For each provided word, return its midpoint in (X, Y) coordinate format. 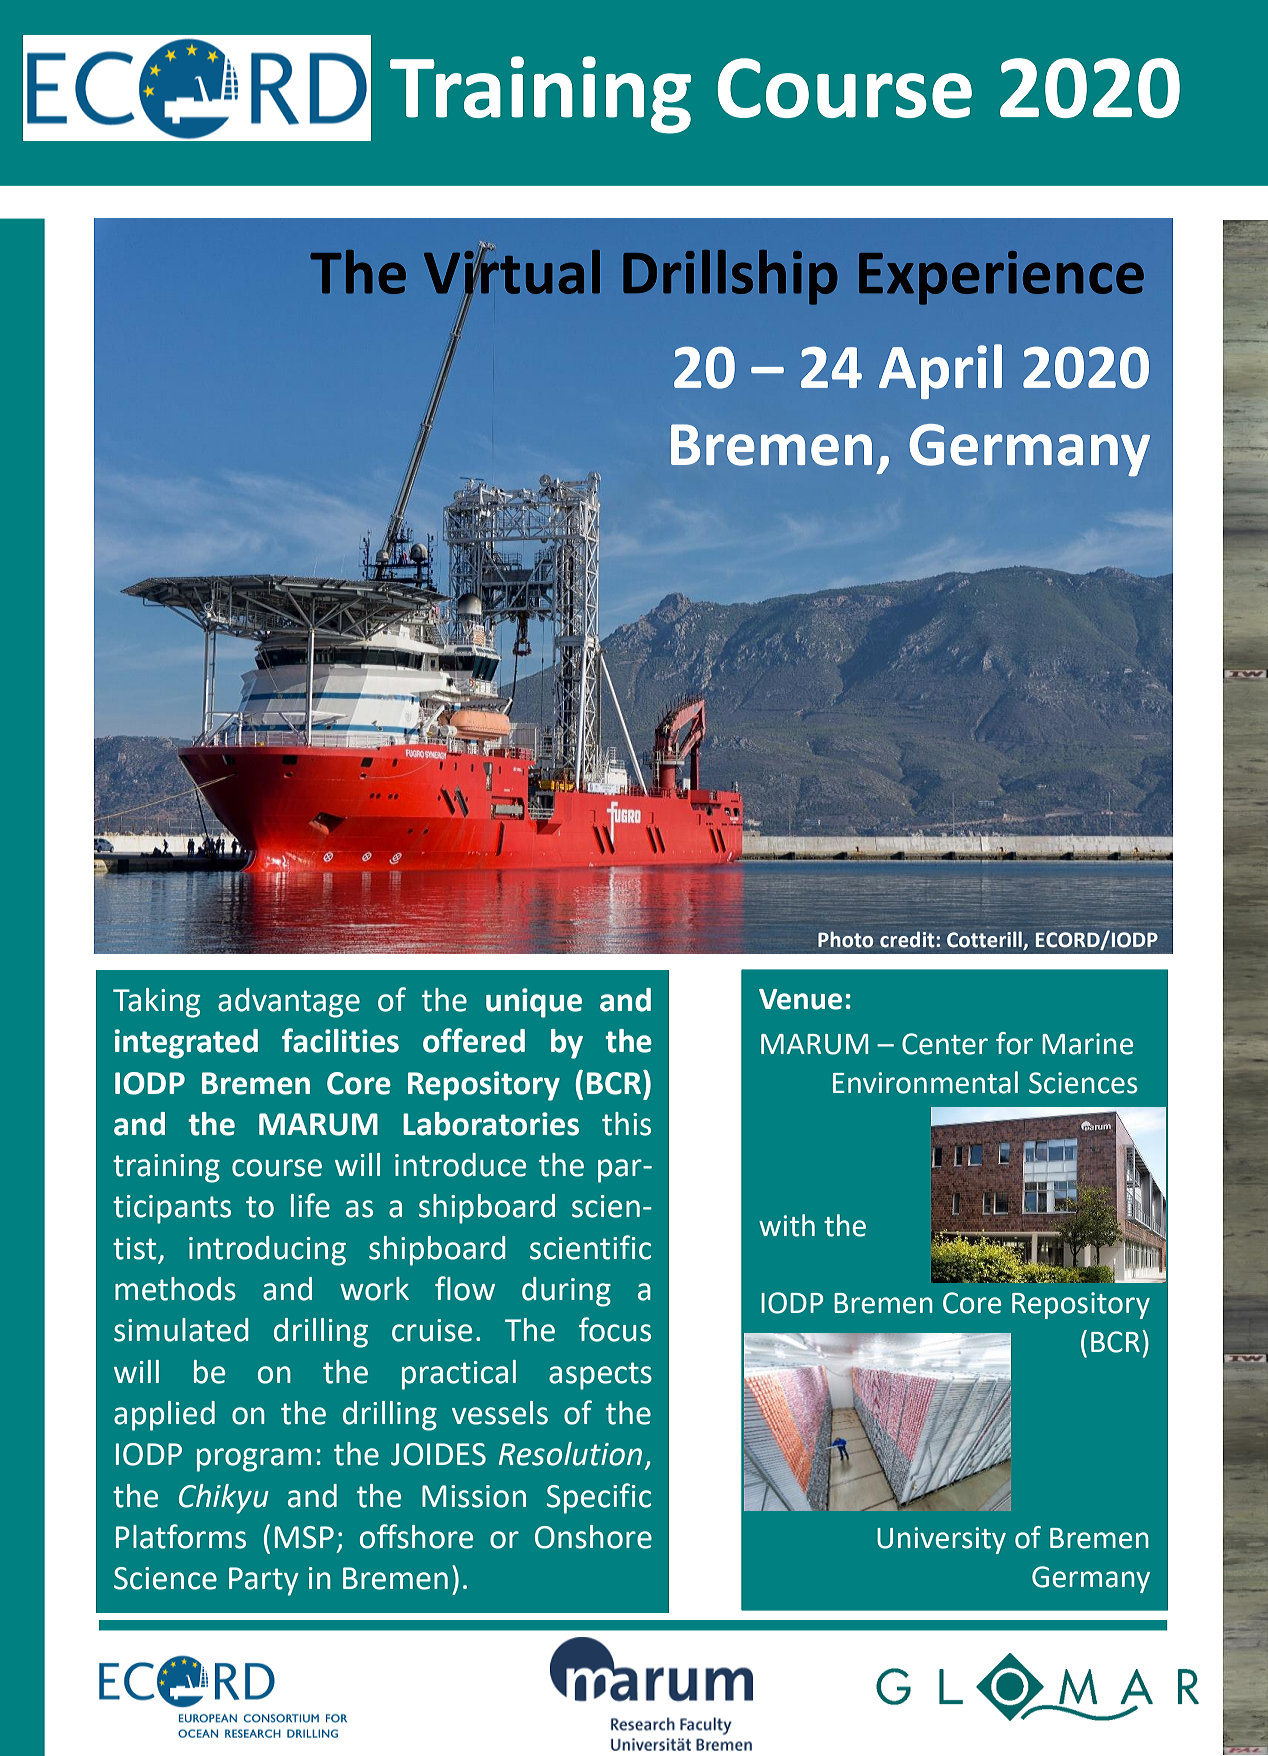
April (940, 371)
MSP (304, 1537)
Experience (1001, 278)
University (941, 1540)
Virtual (512, 272)
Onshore (593, 1537)
